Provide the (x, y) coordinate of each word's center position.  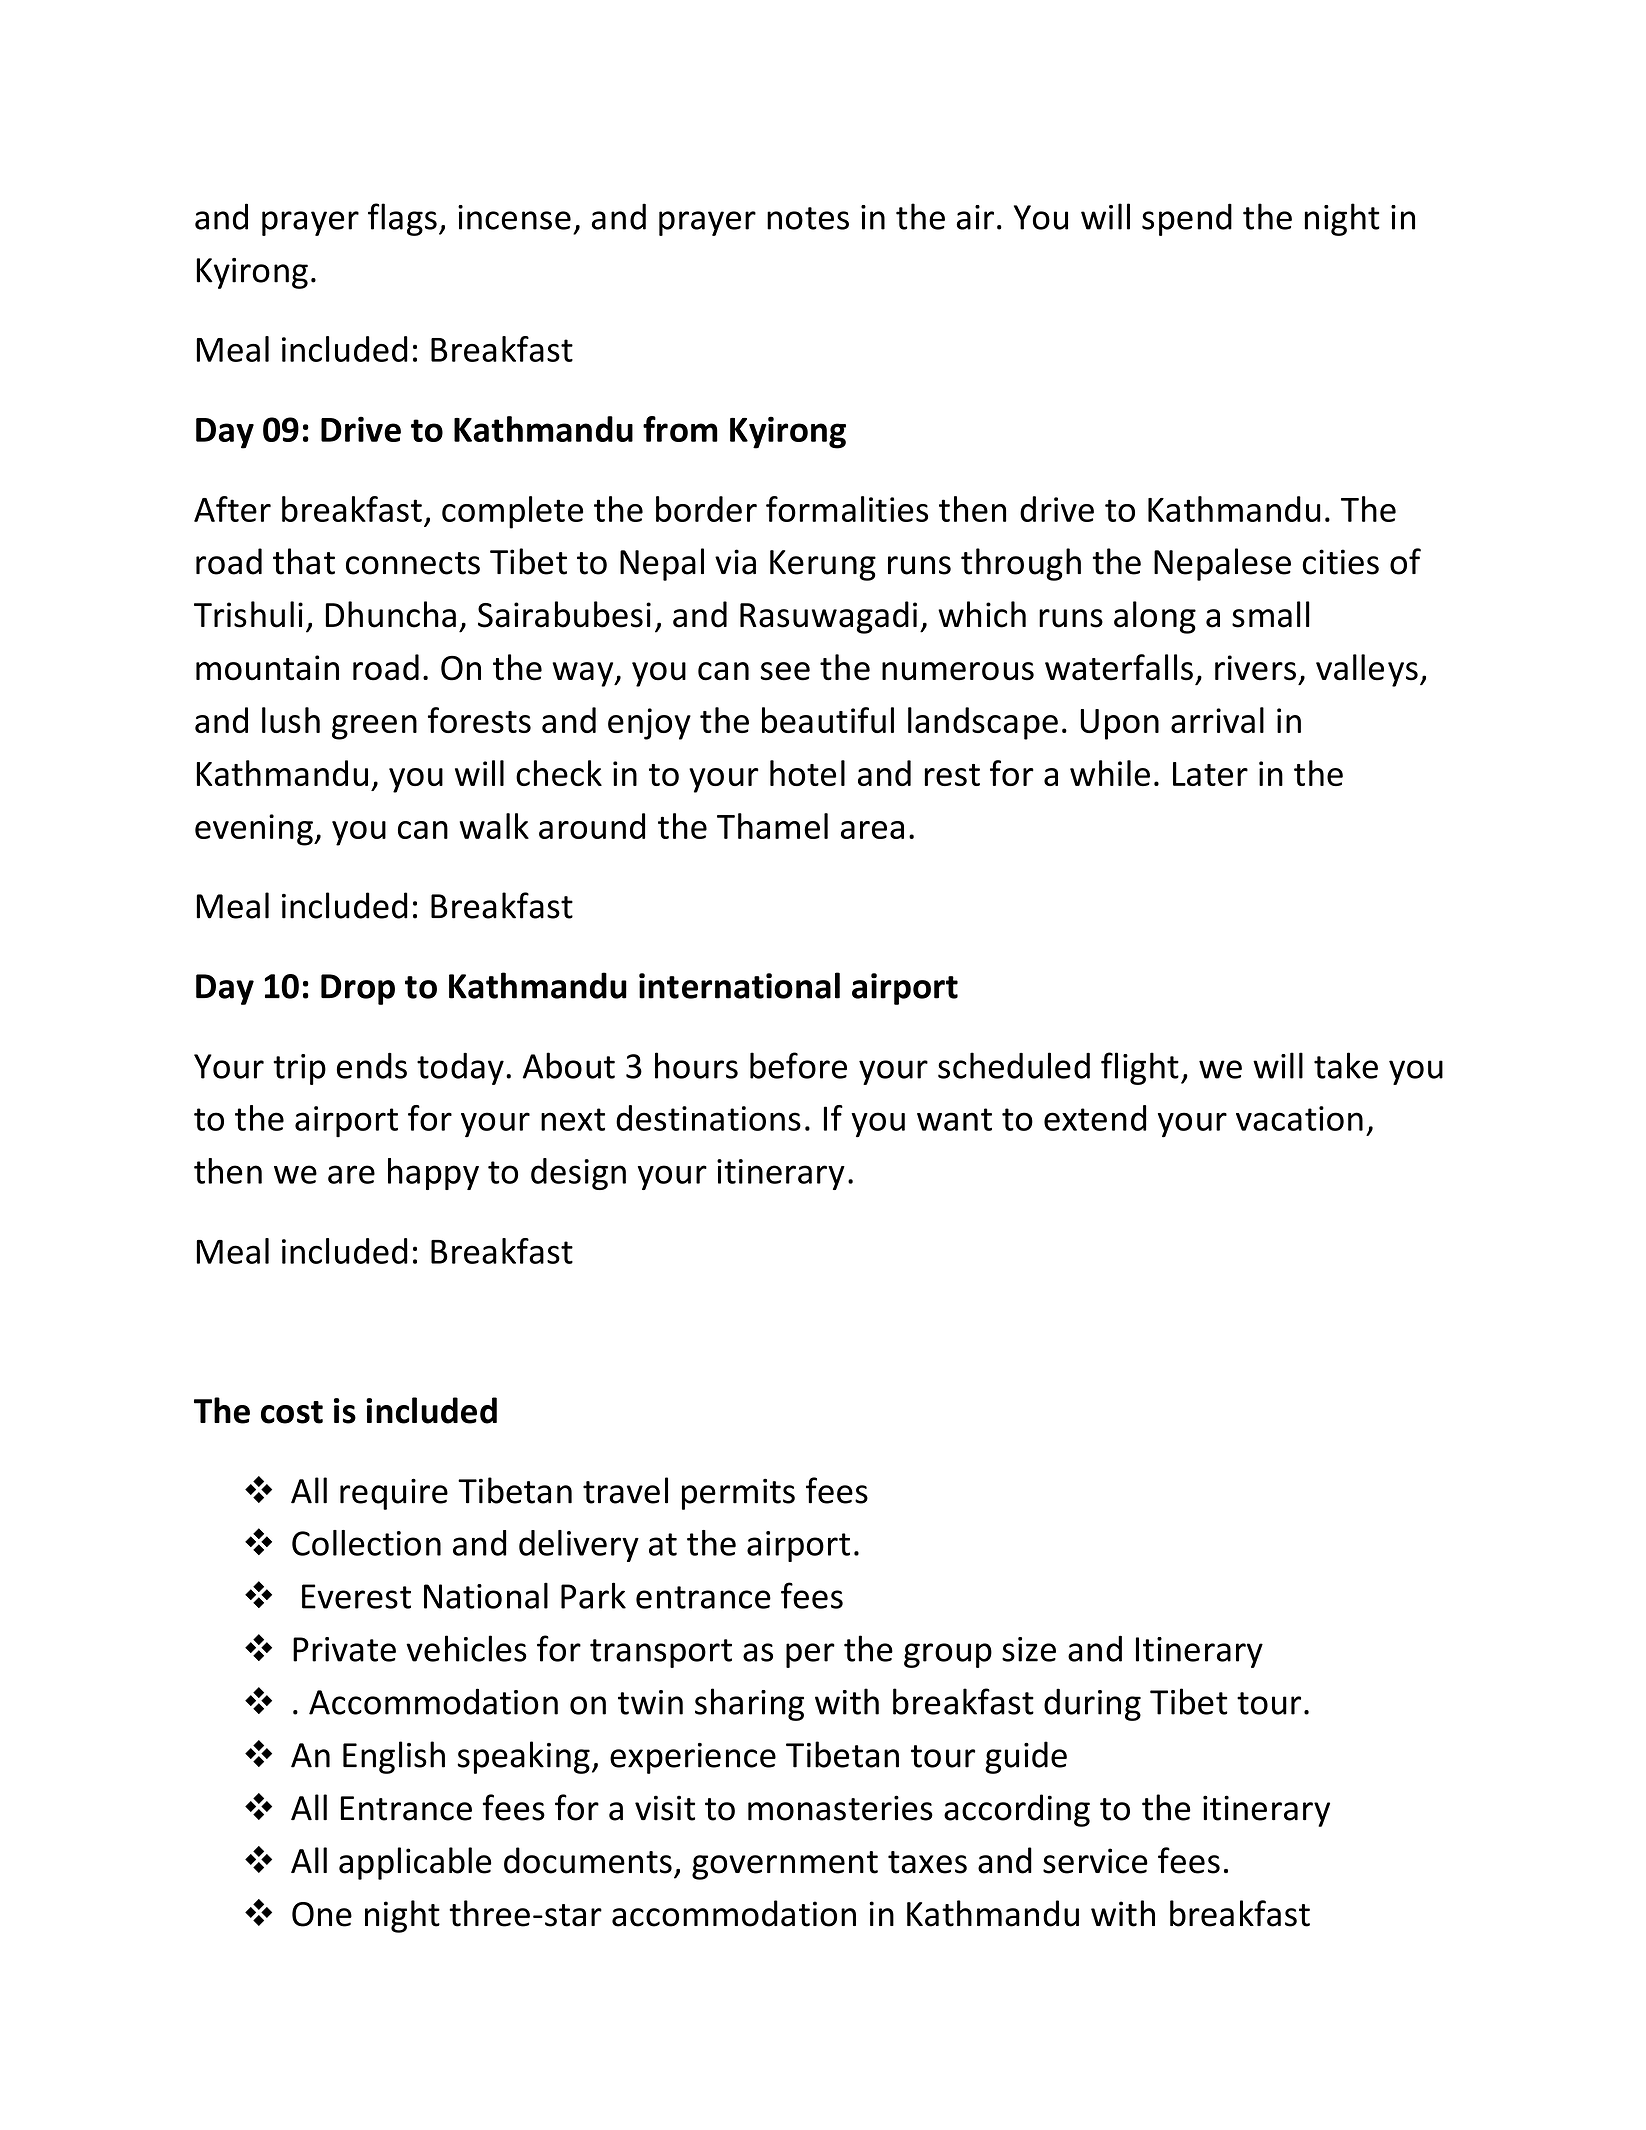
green (374, 727)
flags (402, 219)
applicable (415, 1863)
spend (1187, 219)
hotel (807, 773)
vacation (1299, 1118)
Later (1210, 774)
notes (808, 218)
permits (738, 1494)
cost (292, 1412)
